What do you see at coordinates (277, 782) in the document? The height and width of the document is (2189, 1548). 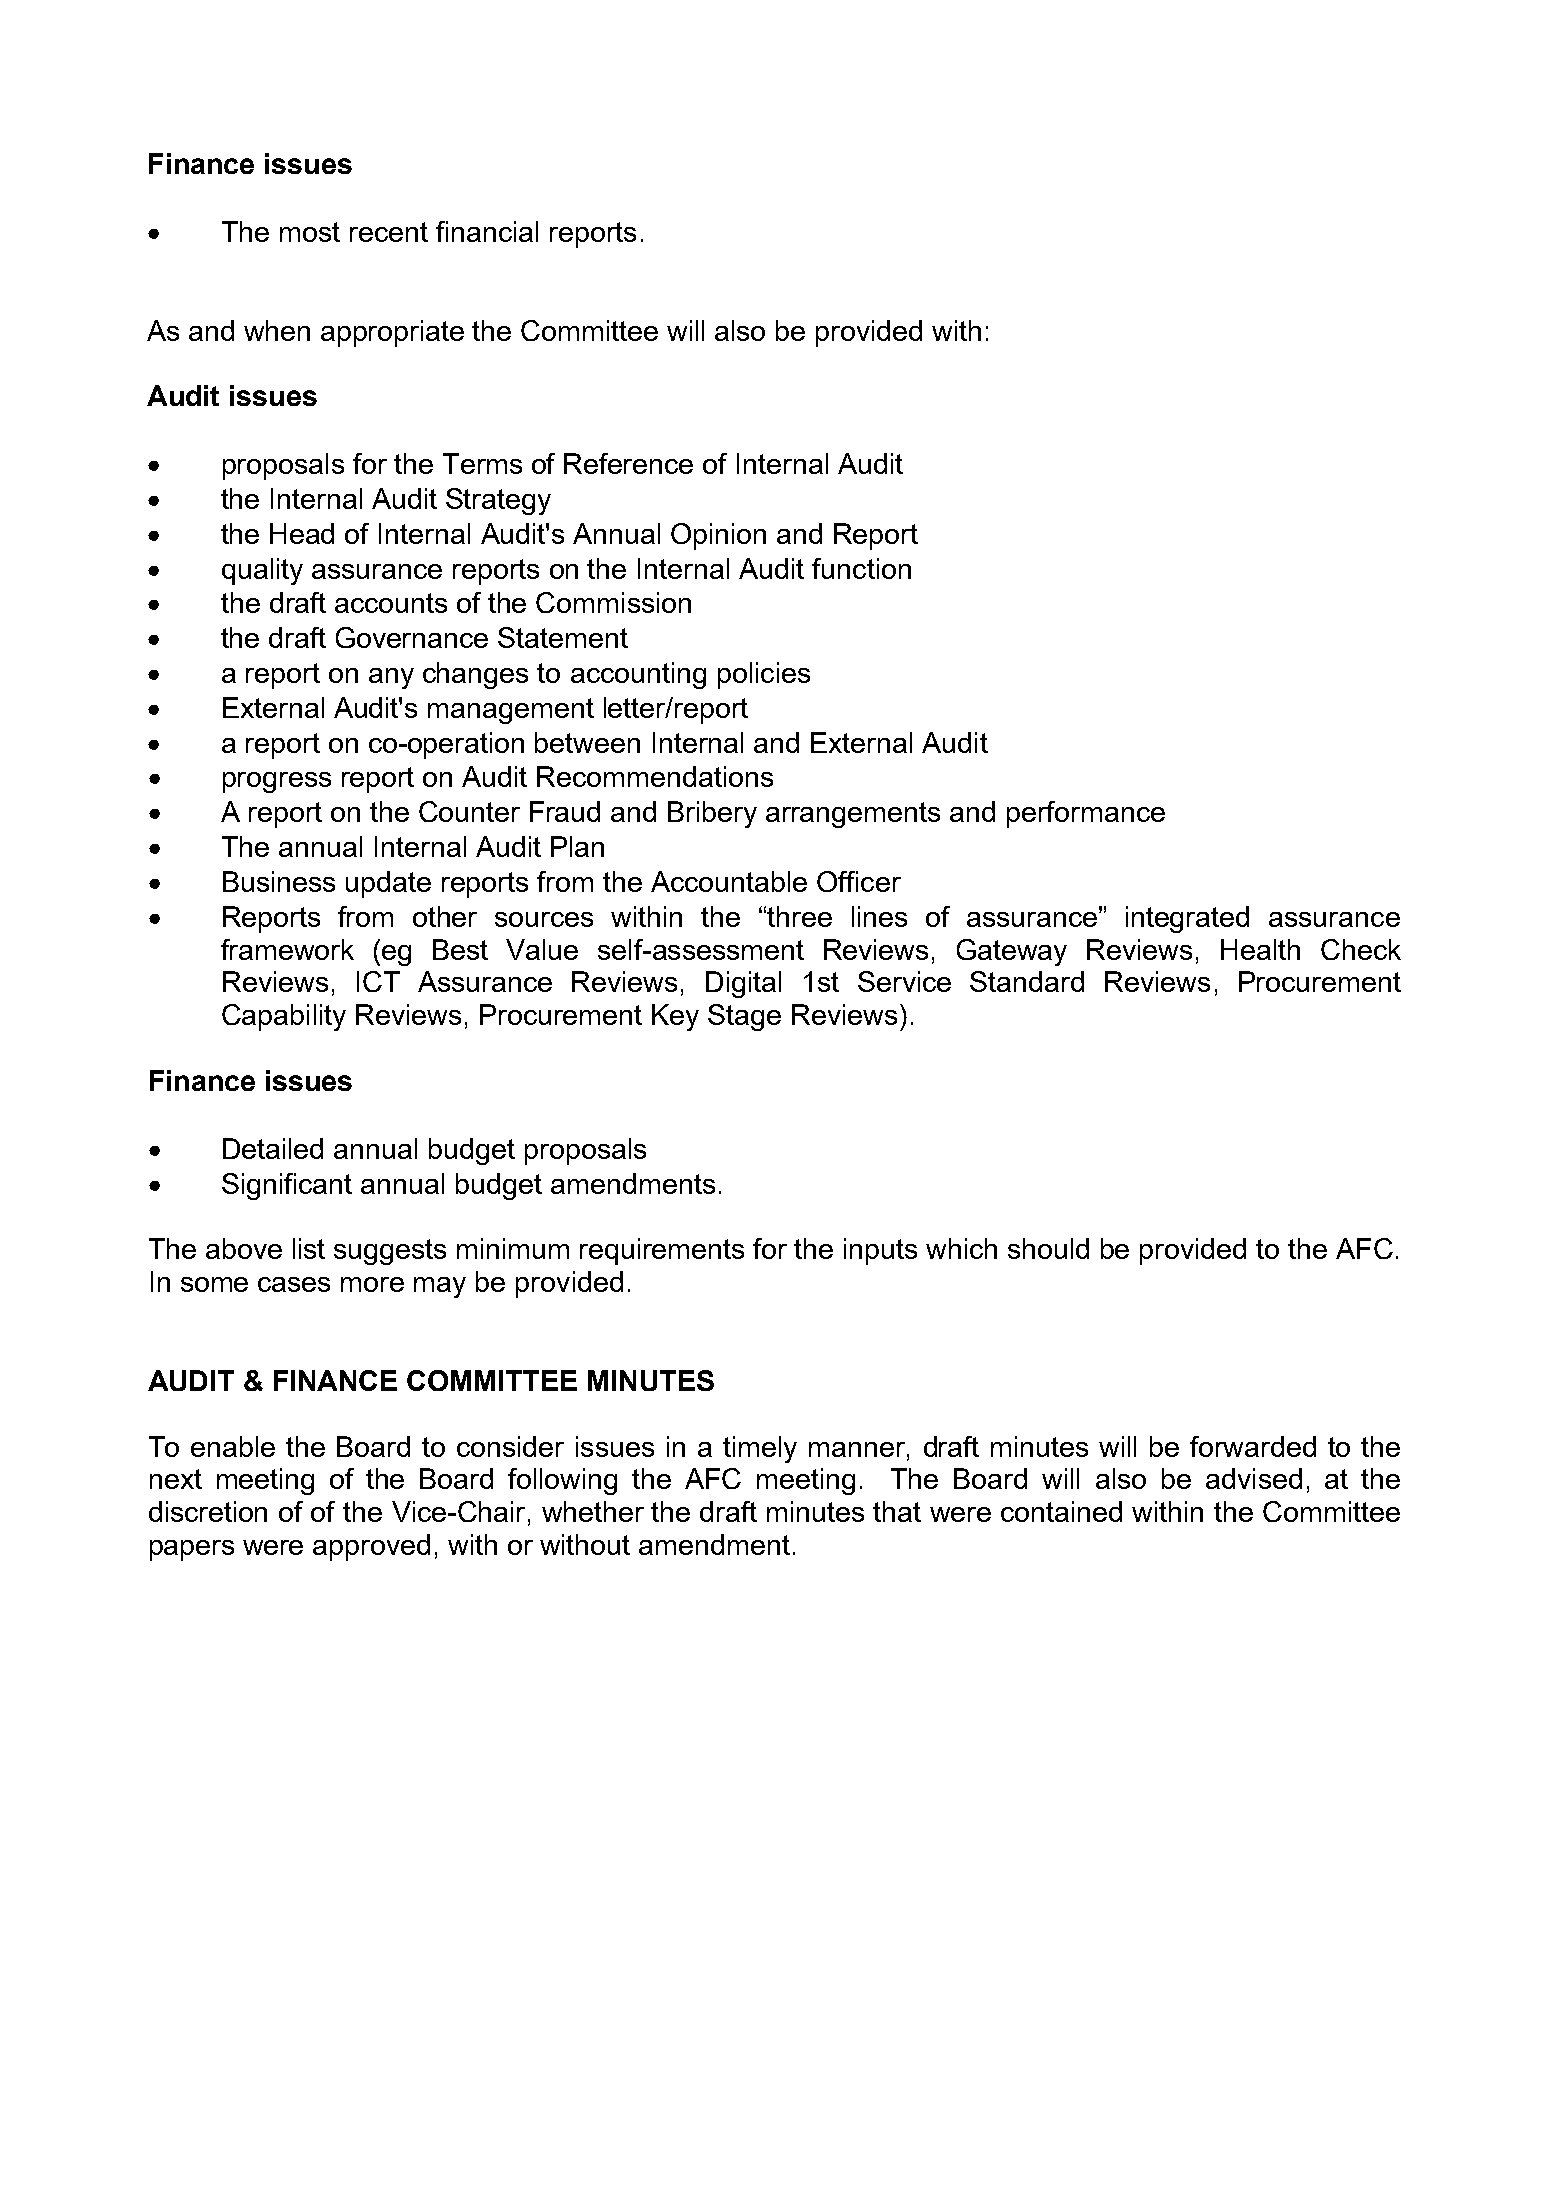 I see `progress` at bounding box center [277, 782].
